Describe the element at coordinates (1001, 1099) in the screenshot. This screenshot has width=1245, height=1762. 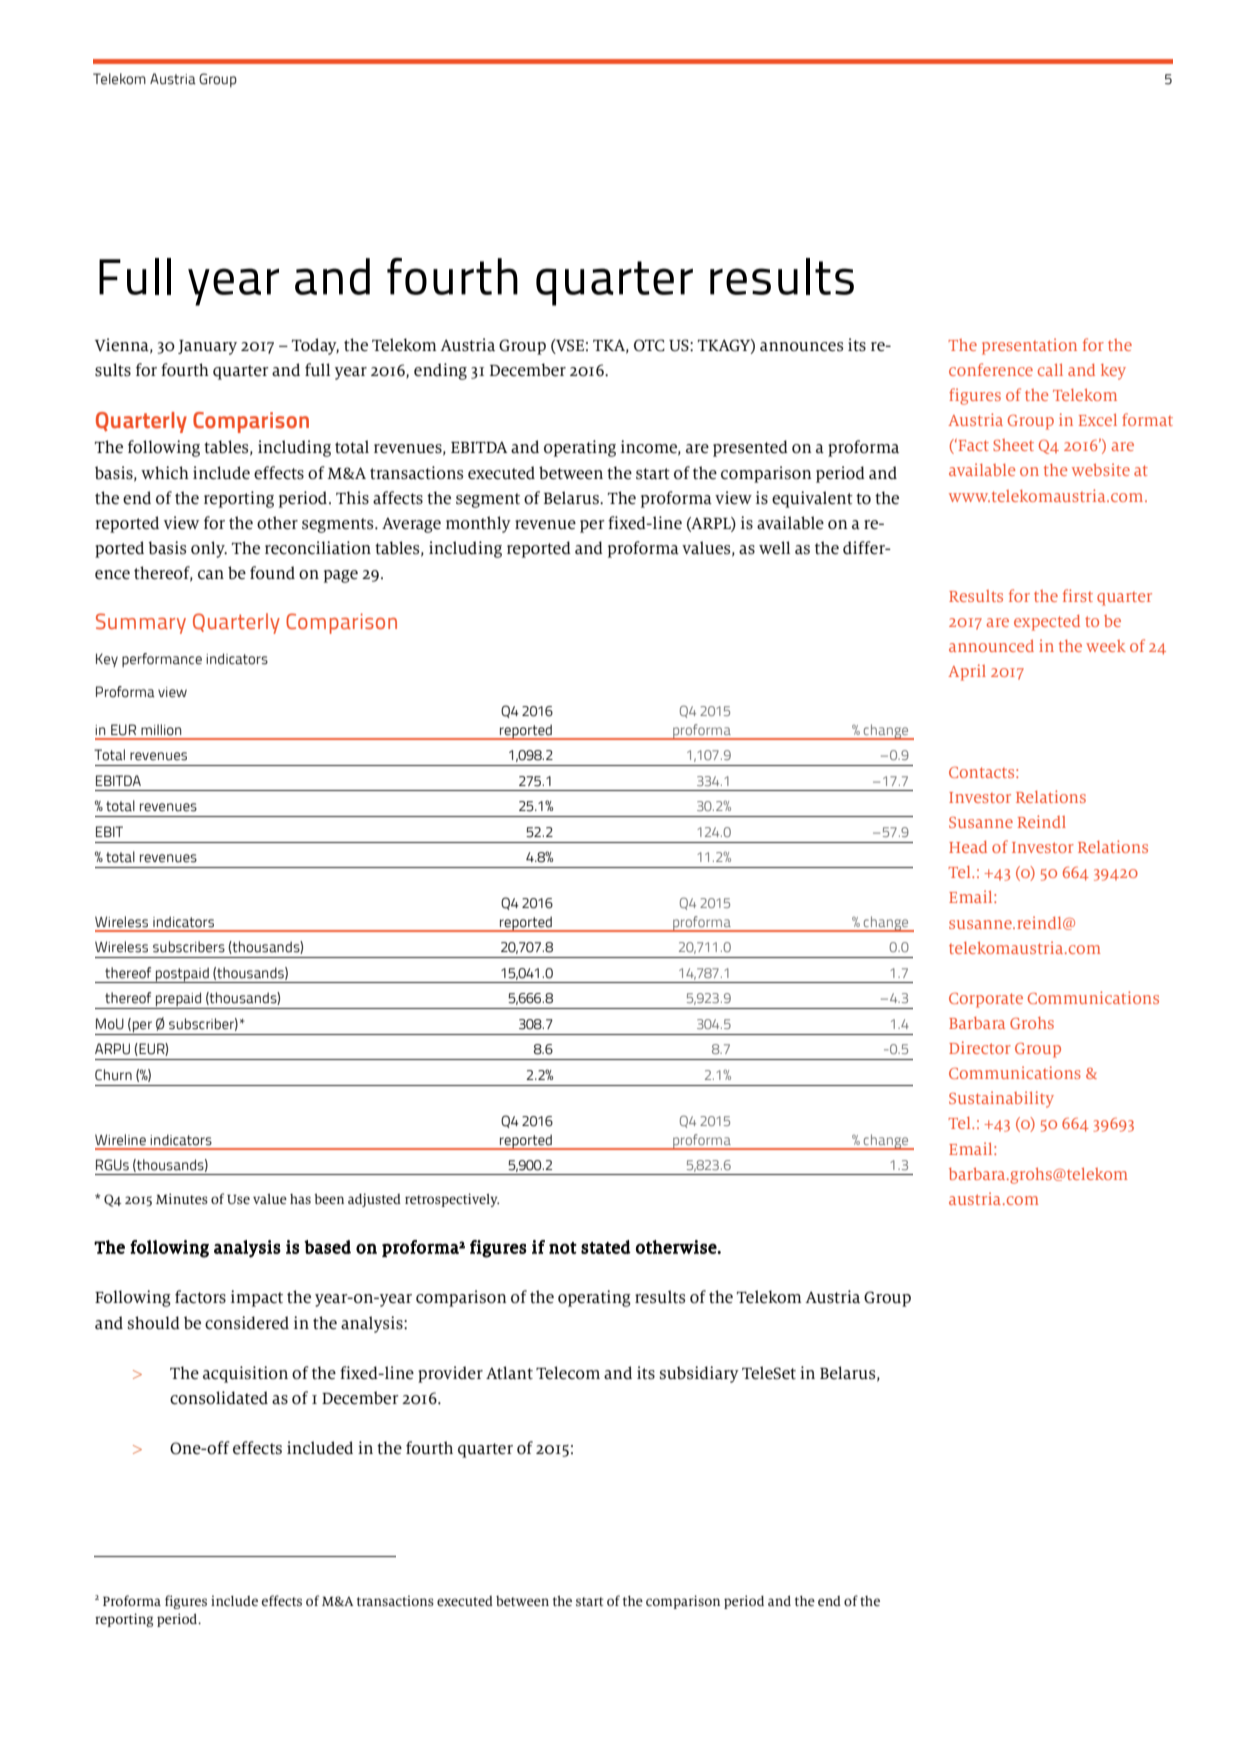
I see `Sustainability` at that location.
